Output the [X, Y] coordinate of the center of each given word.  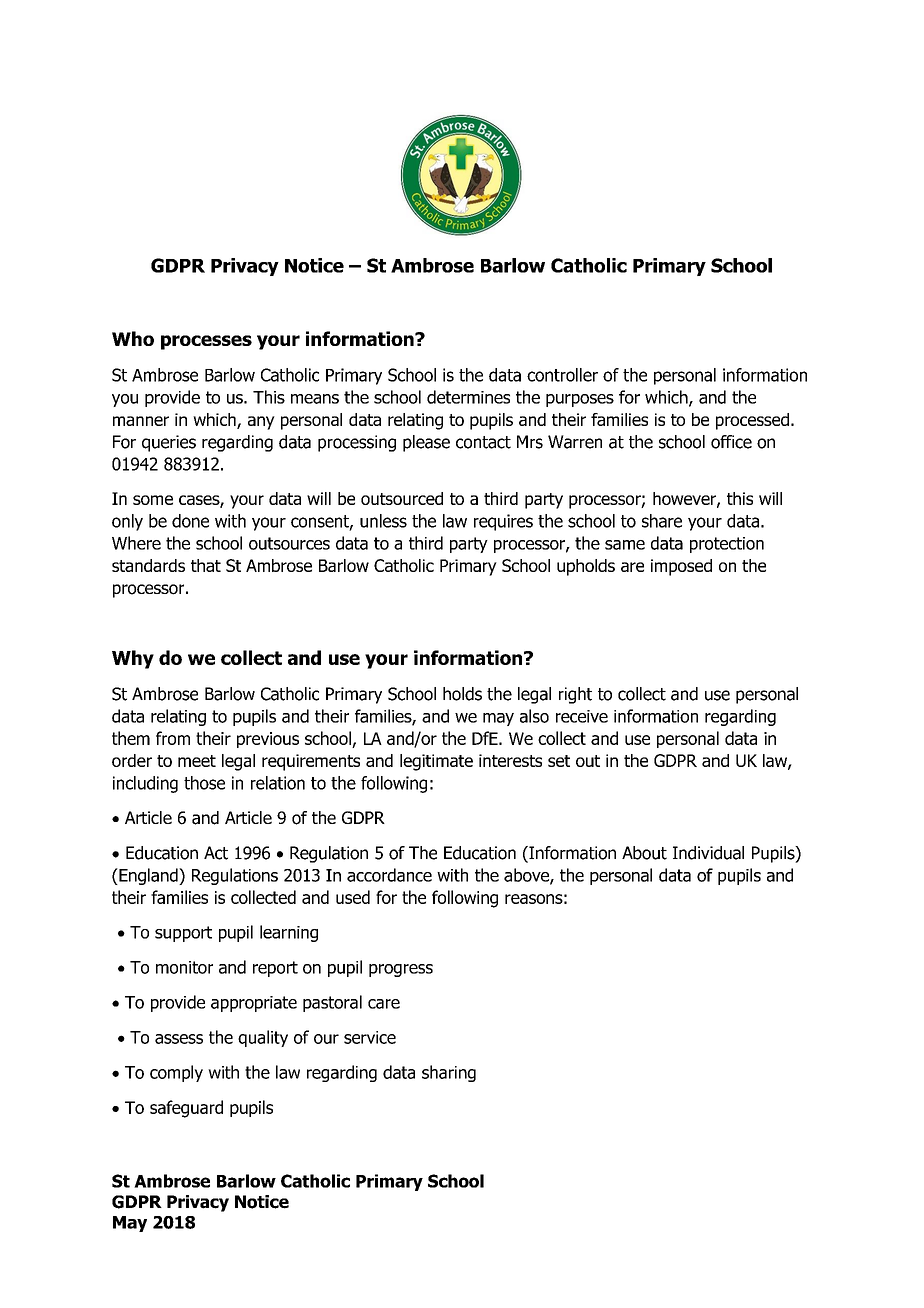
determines [468, 397]
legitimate [436, 762]
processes [206, 342]
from [173, 738]
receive [582, 716]
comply [176, 1073]
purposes [580, 400]
